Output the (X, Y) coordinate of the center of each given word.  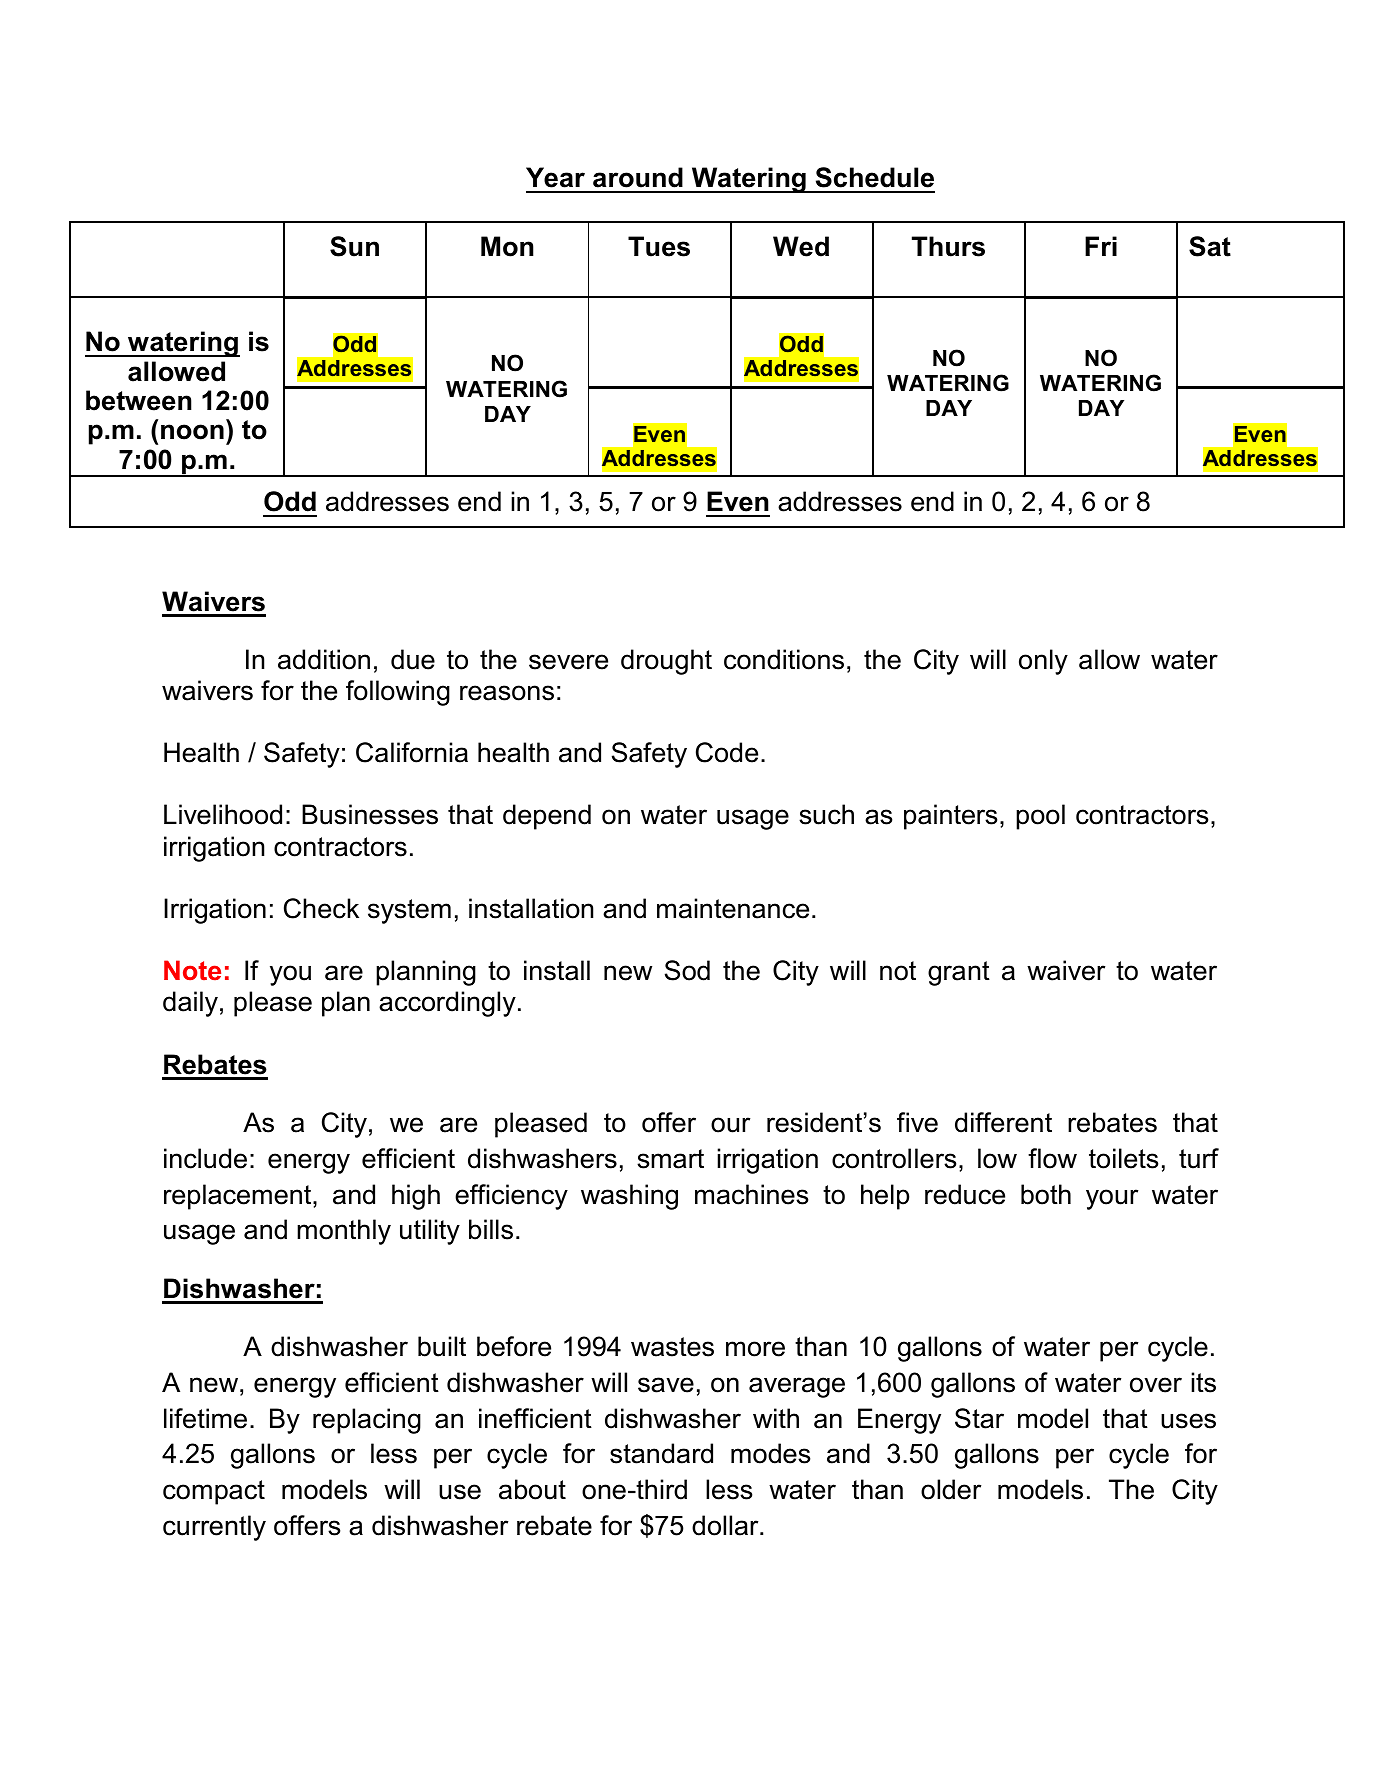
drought (666, 662)
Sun (354, 246)
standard (661, 1453)
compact (214, 1492)
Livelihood (223, 814)
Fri (1101, 246)
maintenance (733, 908)
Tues (659, 246)
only (1043, 662)
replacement (239, 1197)
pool (1040, 817)
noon (192, 432)
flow (1052, 1158)
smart (670, 1159)
